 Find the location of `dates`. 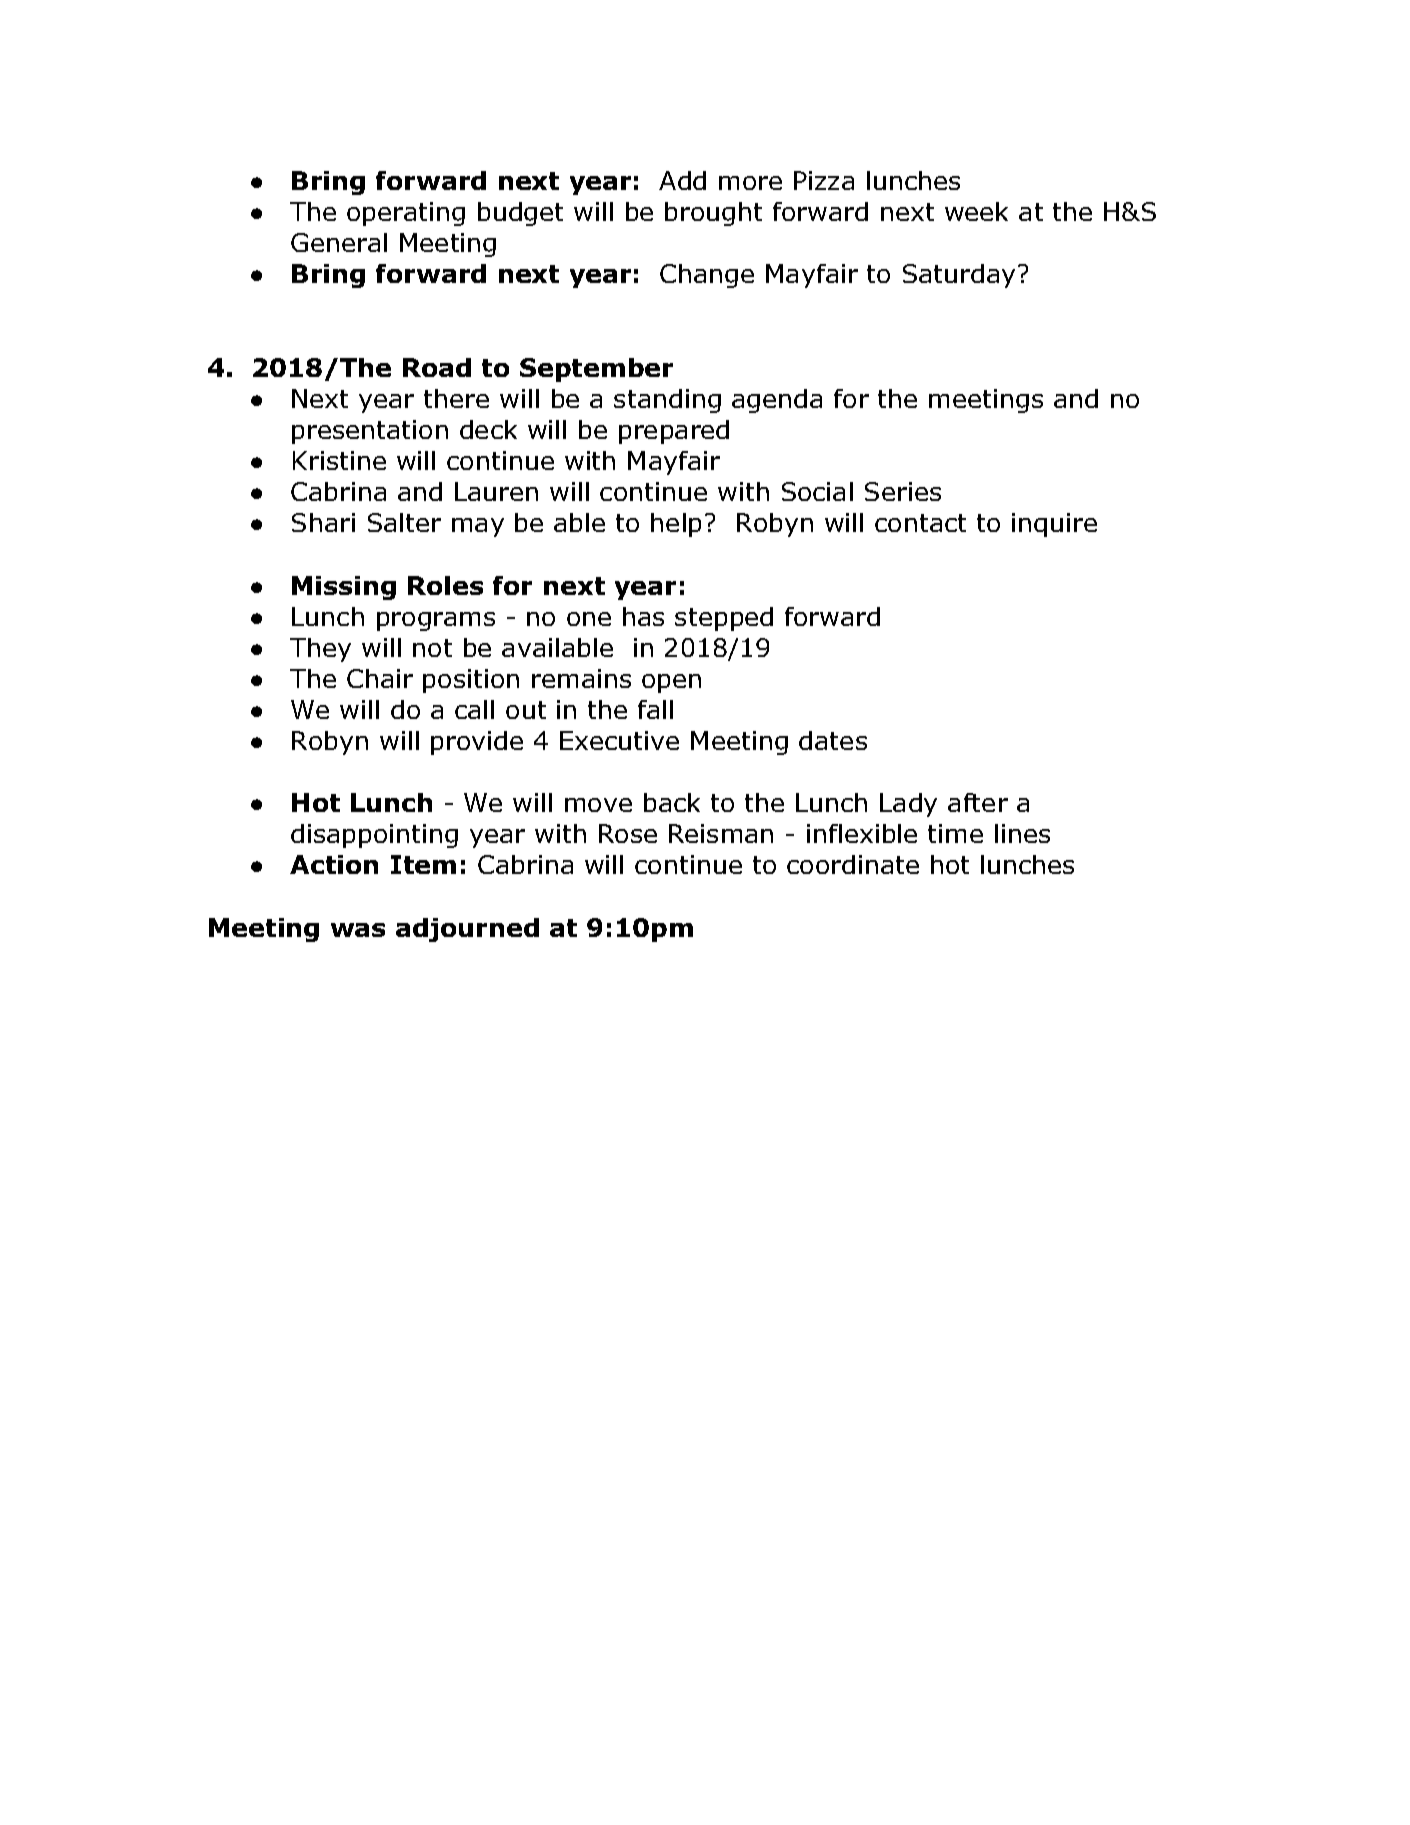

dates is located at coordinates (833, 740).
